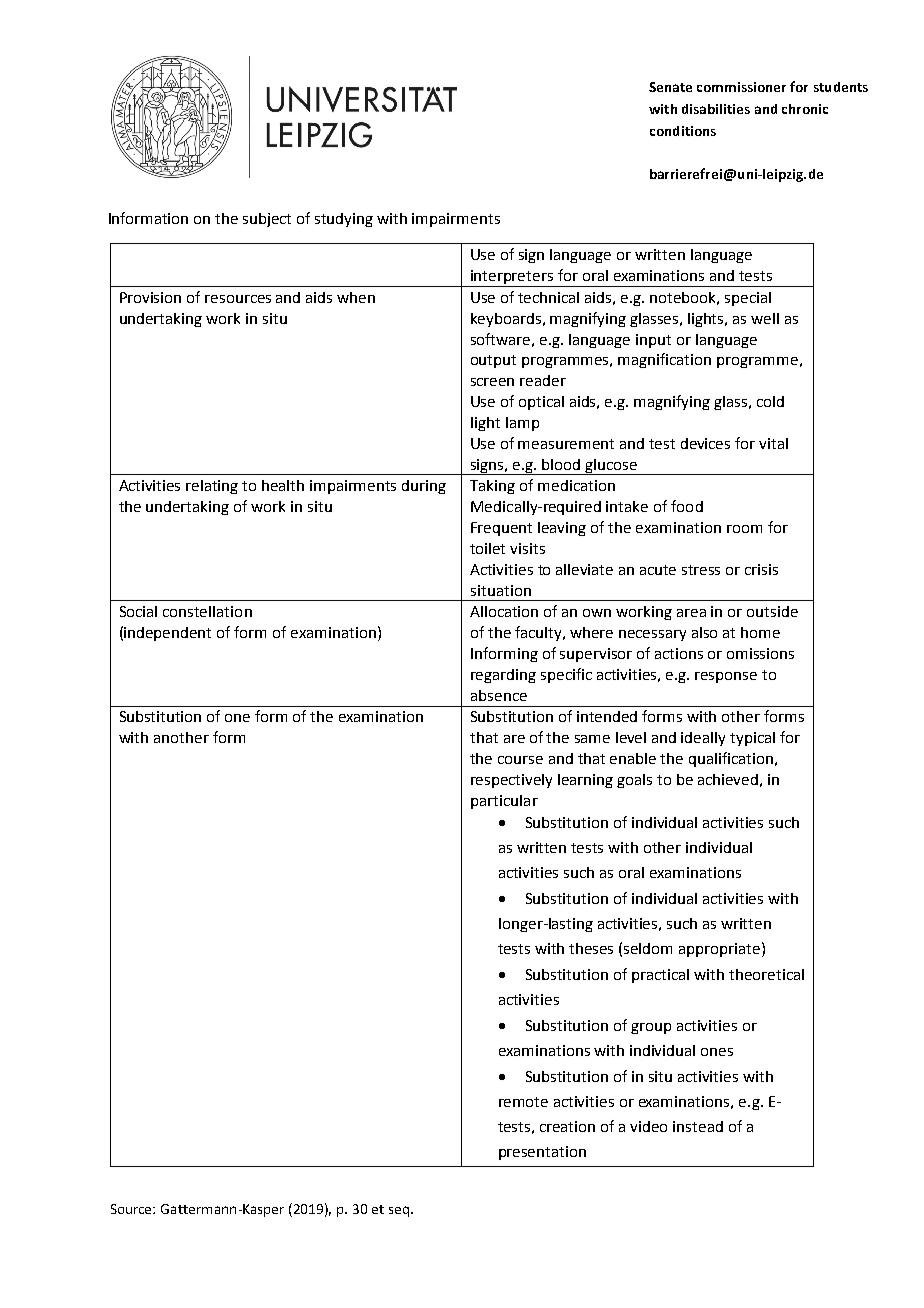 Image resolution: width=924 pixels, height=1308 pixels. Describe the element at coordinates (716, 109) in the image. I see `disabilities` at that location.
